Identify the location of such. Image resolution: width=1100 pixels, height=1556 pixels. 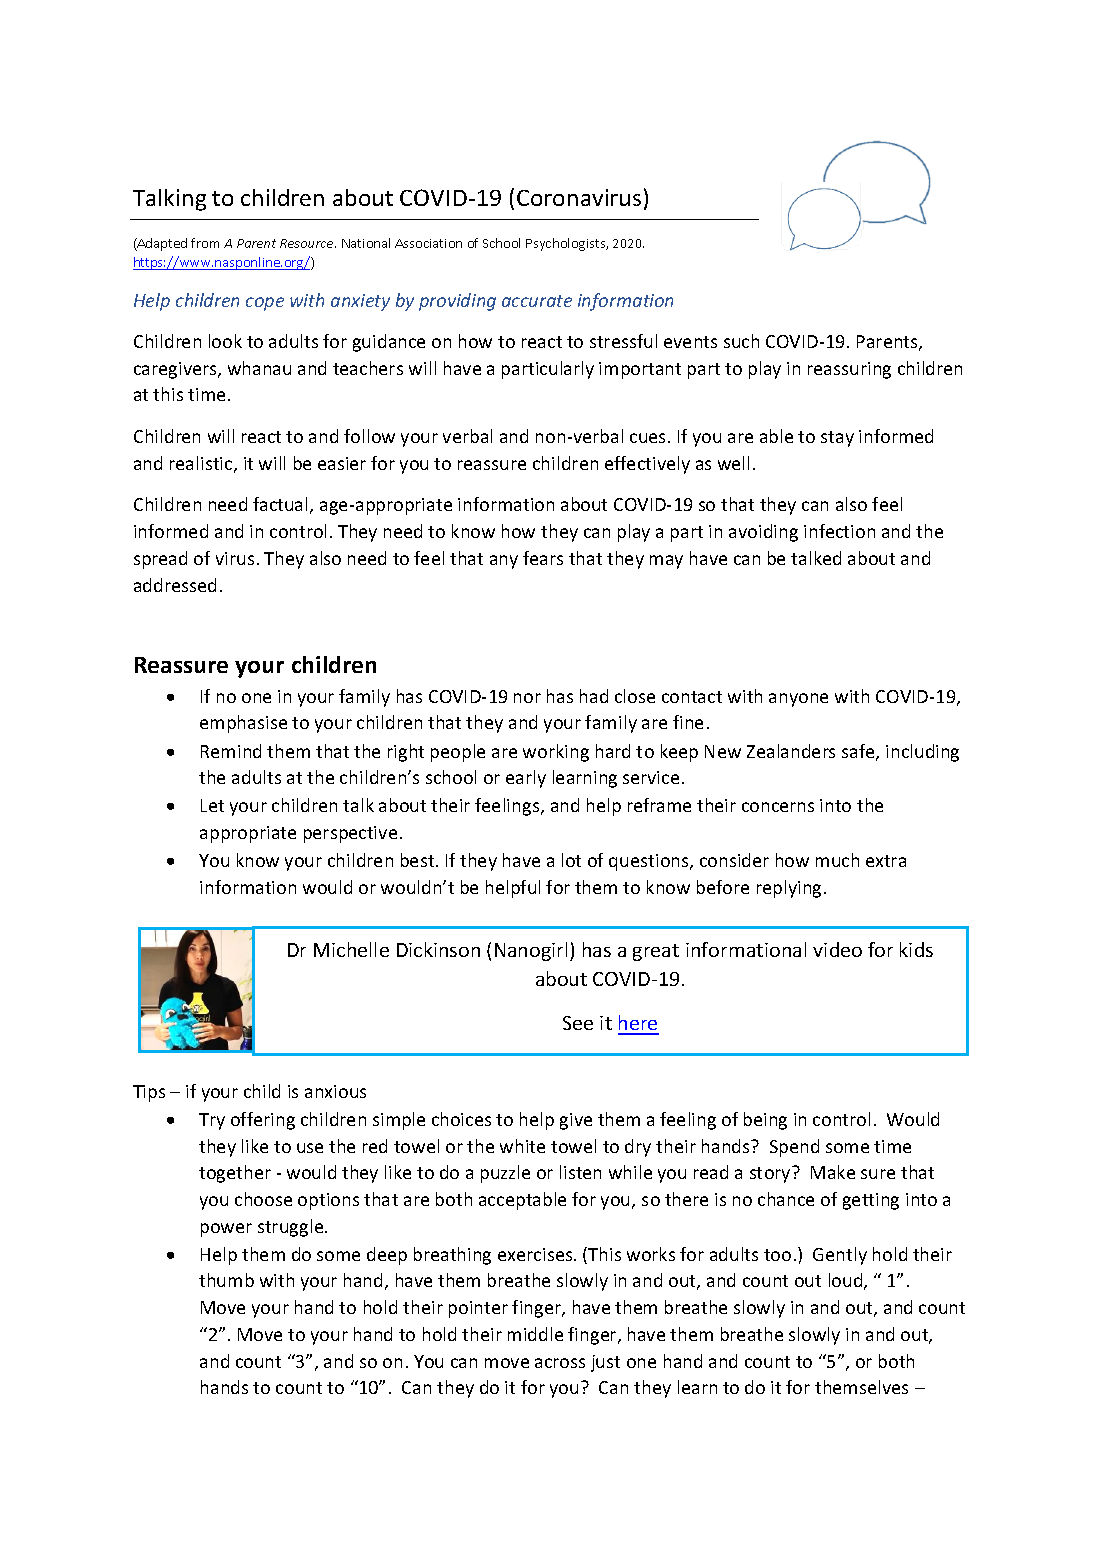
(741, 341).
